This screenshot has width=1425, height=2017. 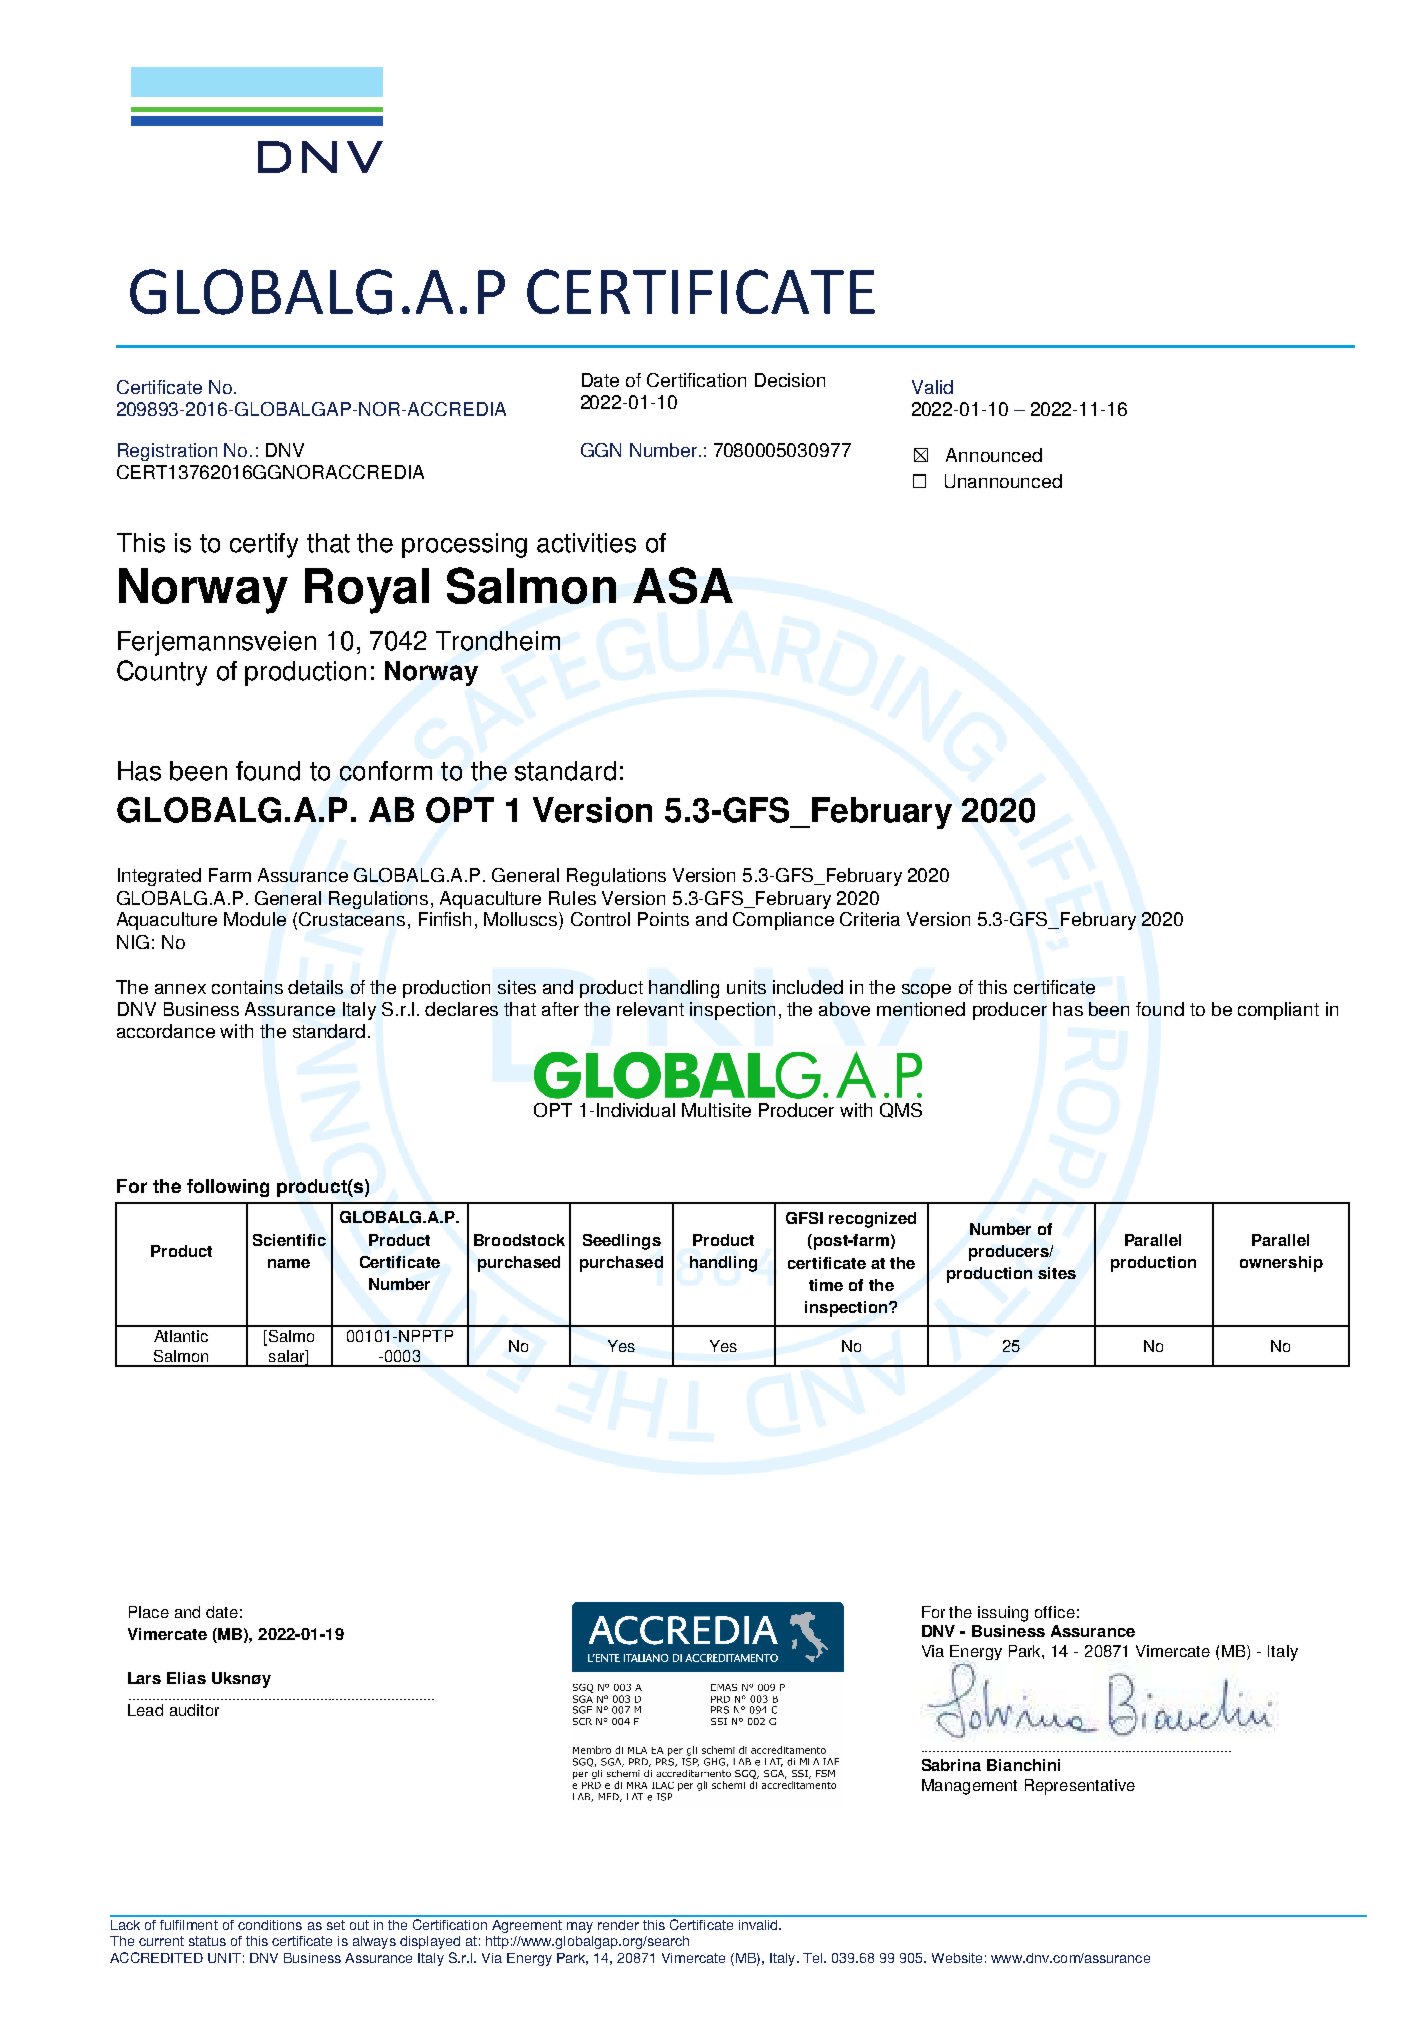 What do you see at coordinates (790, 380) in the screenshot?
I see `Decision` at bounding box center [790, 380].
